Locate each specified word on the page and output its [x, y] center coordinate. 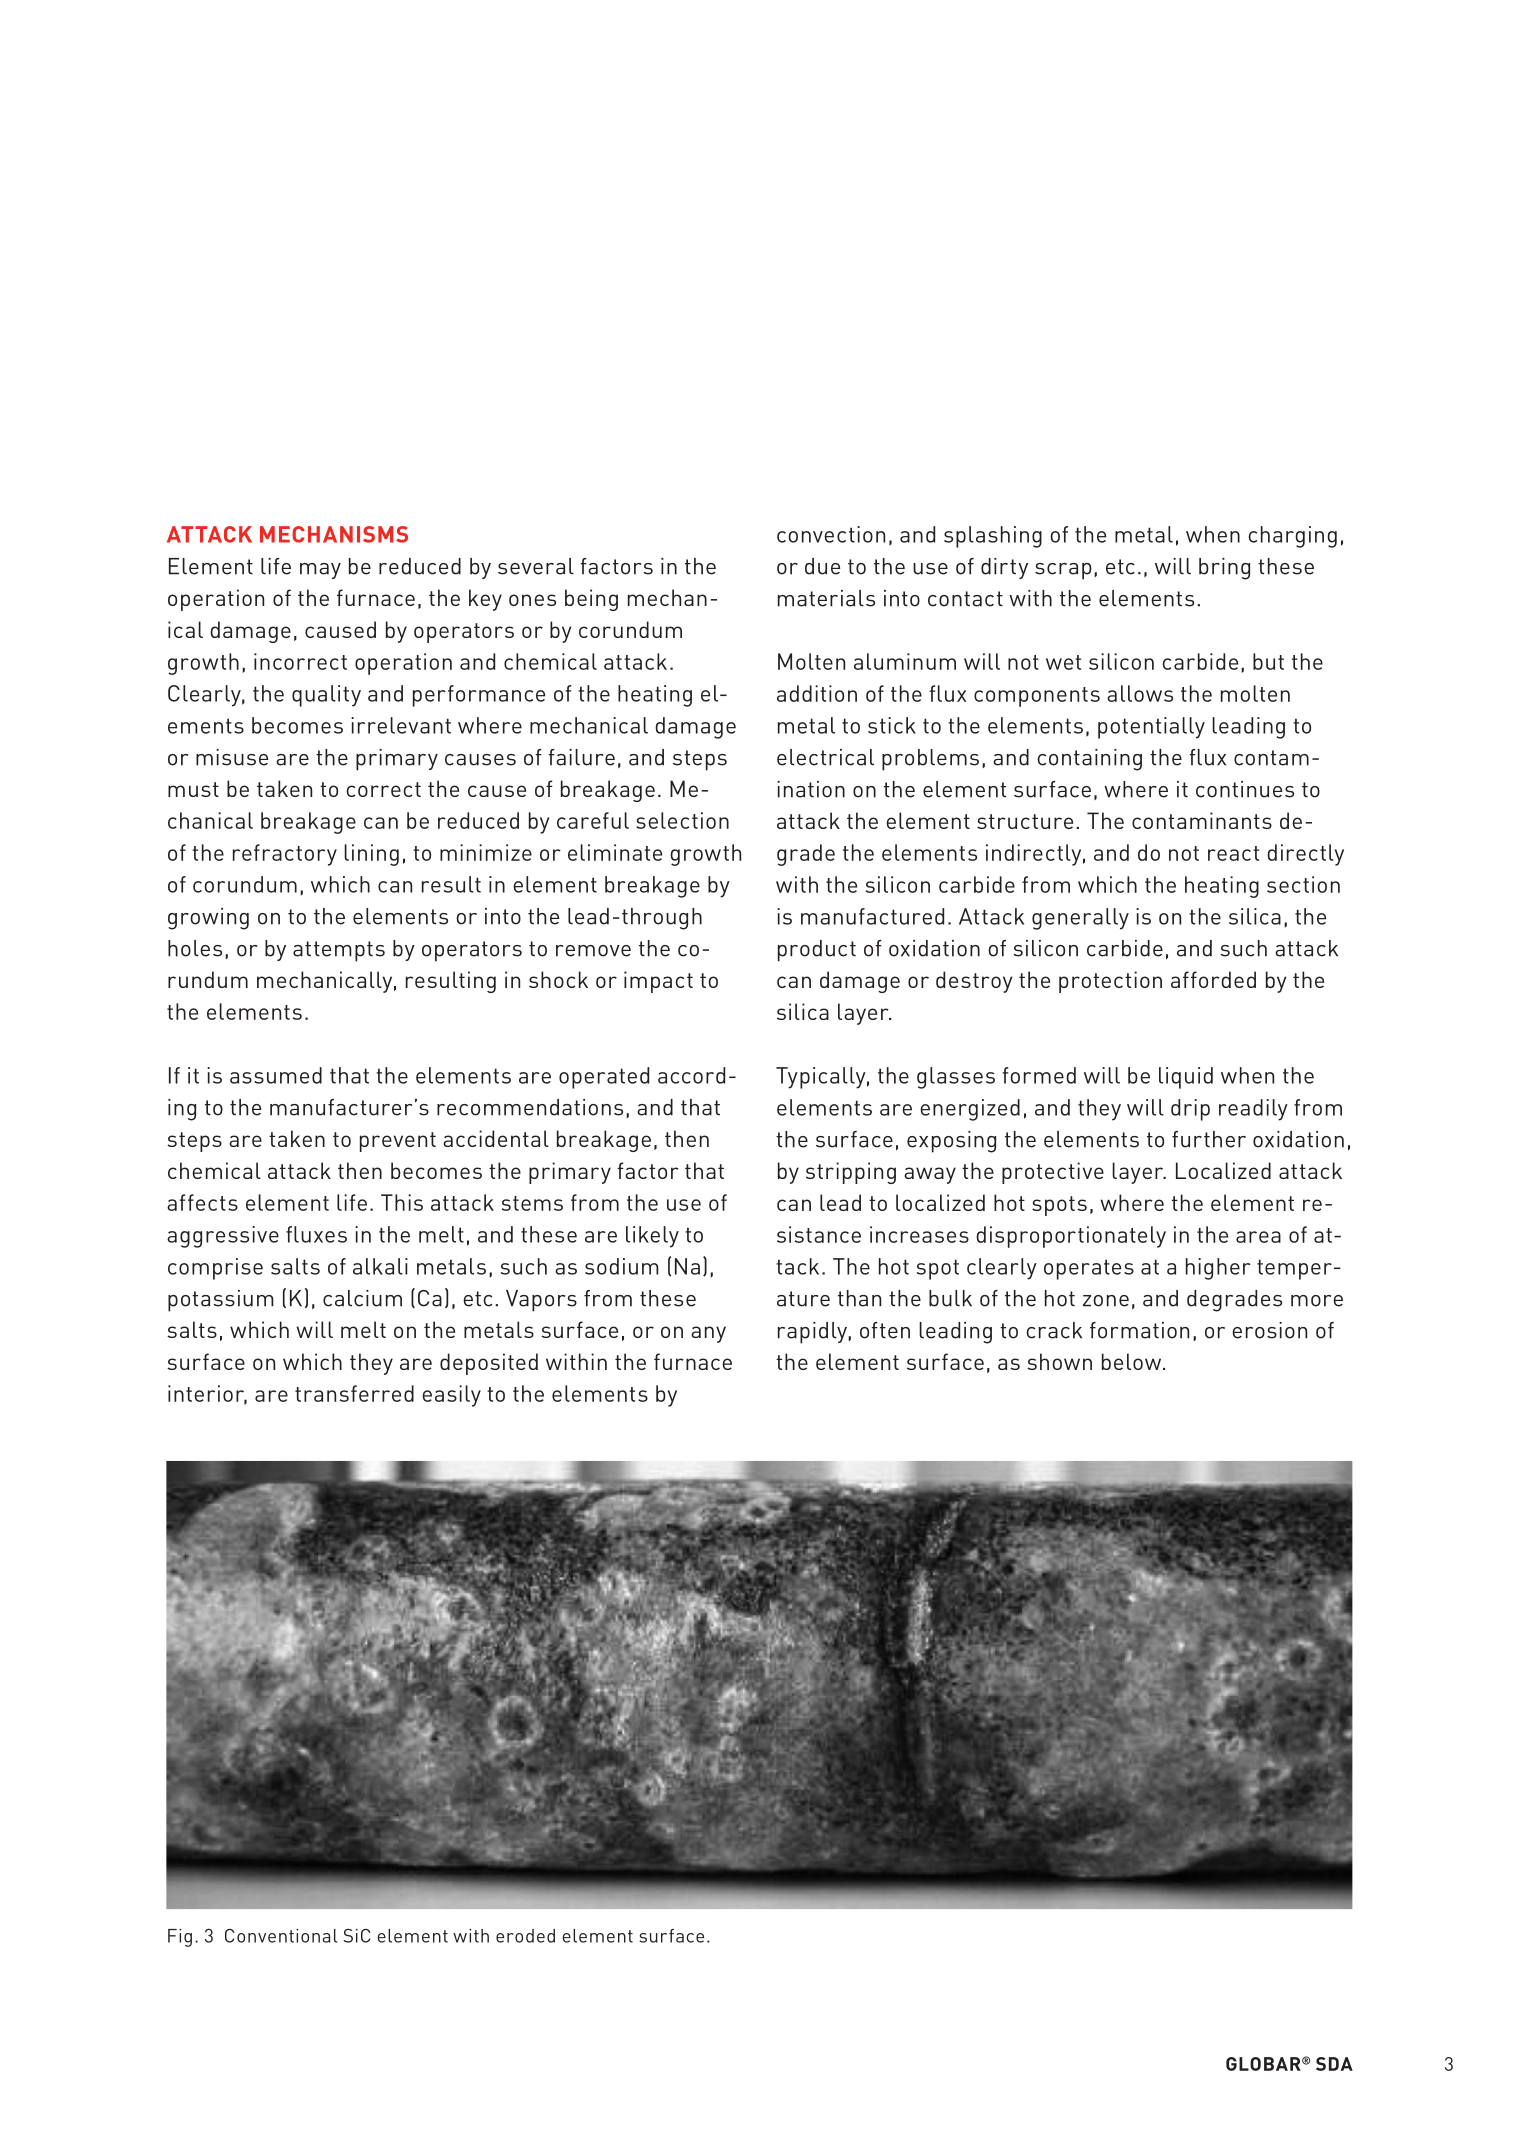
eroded [525, 1936]
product [817, 951]
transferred [354, 1393]
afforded [1213, 979]
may [320, 571]
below [1131, 1361]
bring [1224, 569]
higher [1218, 1269]
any [708, 1334]
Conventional [281, 1936]
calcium [362, 1298]
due [822, 566]
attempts [339, 951]
